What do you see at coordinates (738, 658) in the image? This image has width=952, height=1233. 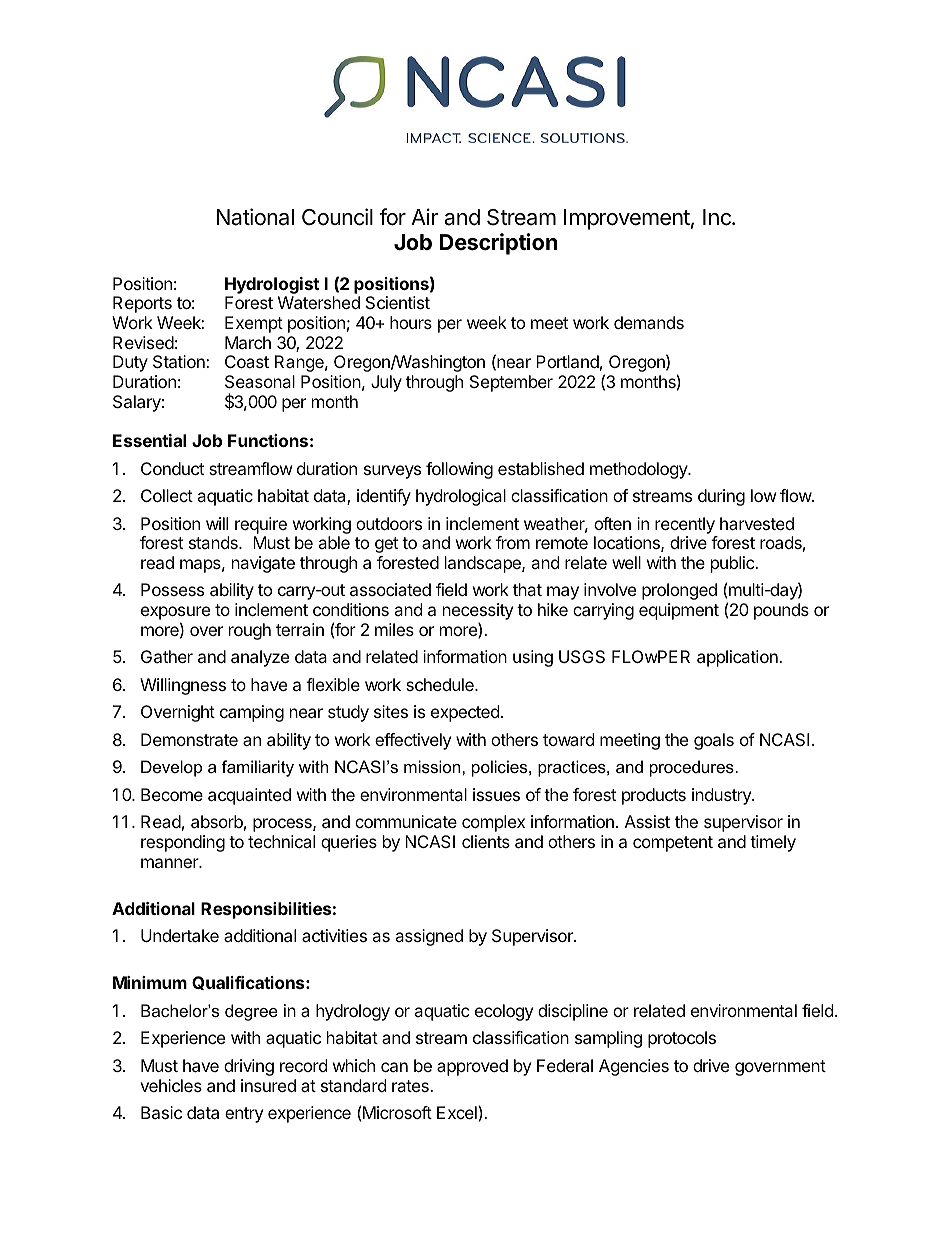 I see `application` at bounding box center [738, 658].
